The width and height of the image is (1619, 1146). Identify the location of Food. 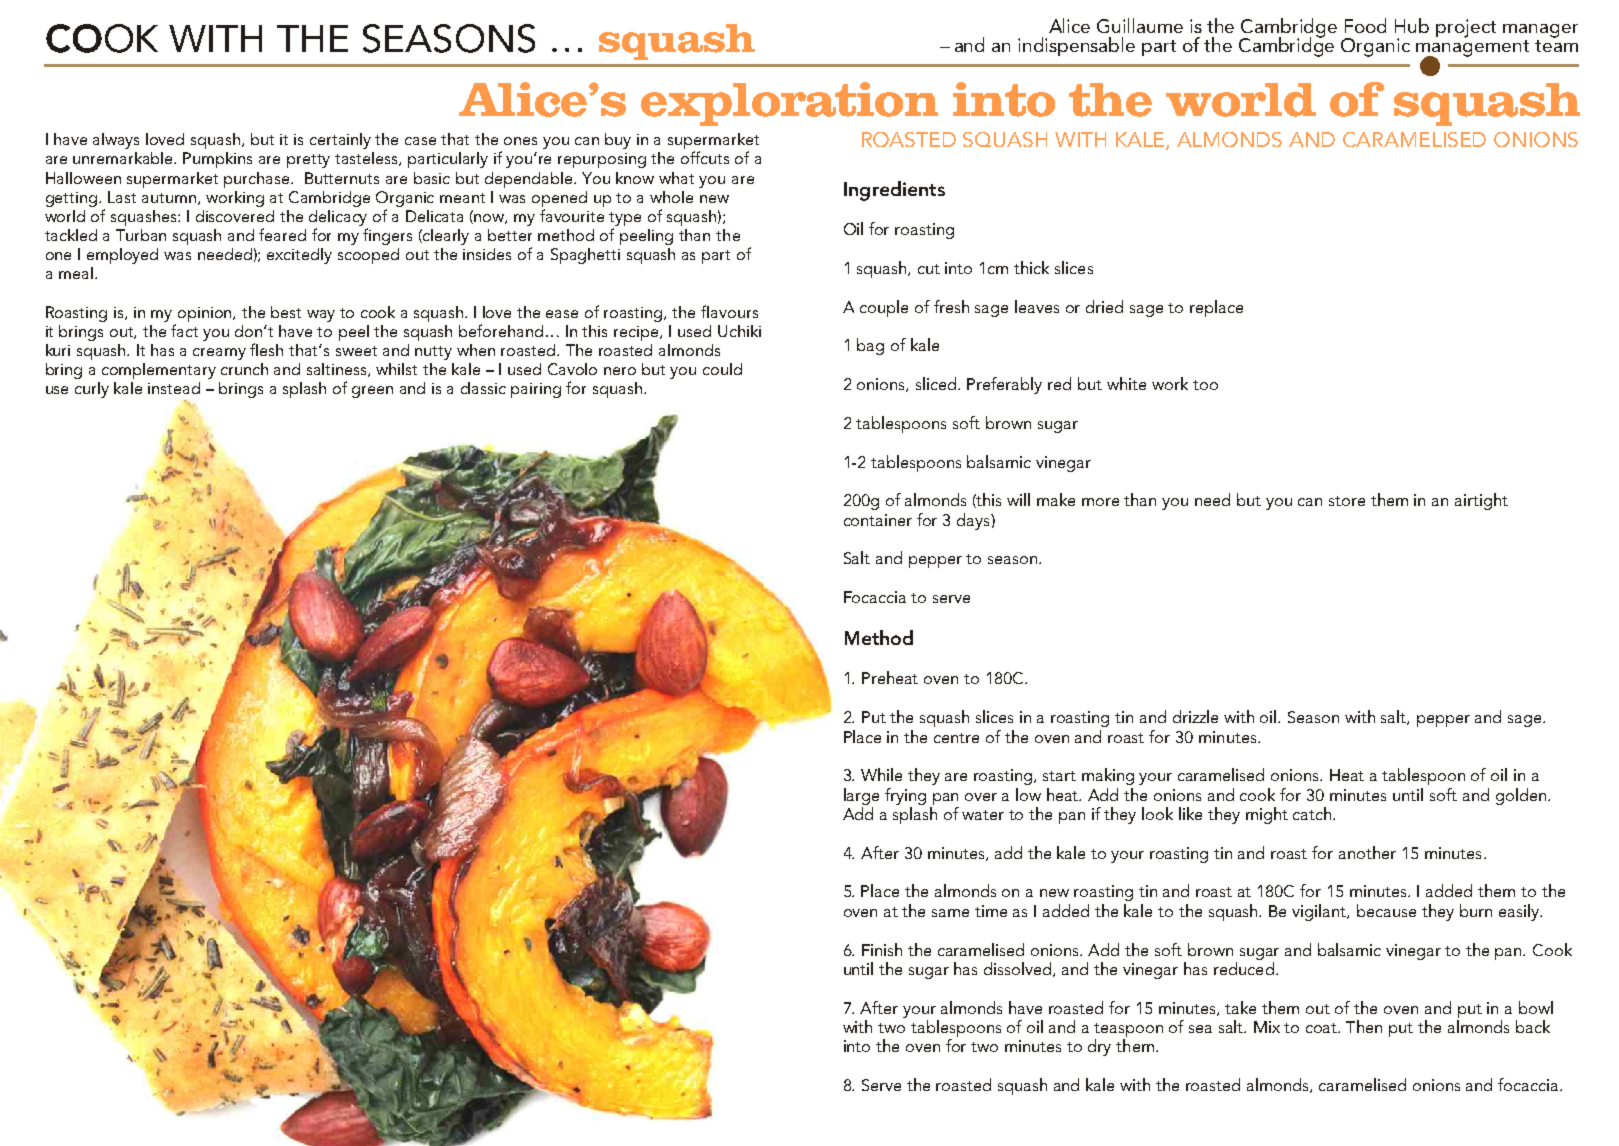
(1365, 25).
